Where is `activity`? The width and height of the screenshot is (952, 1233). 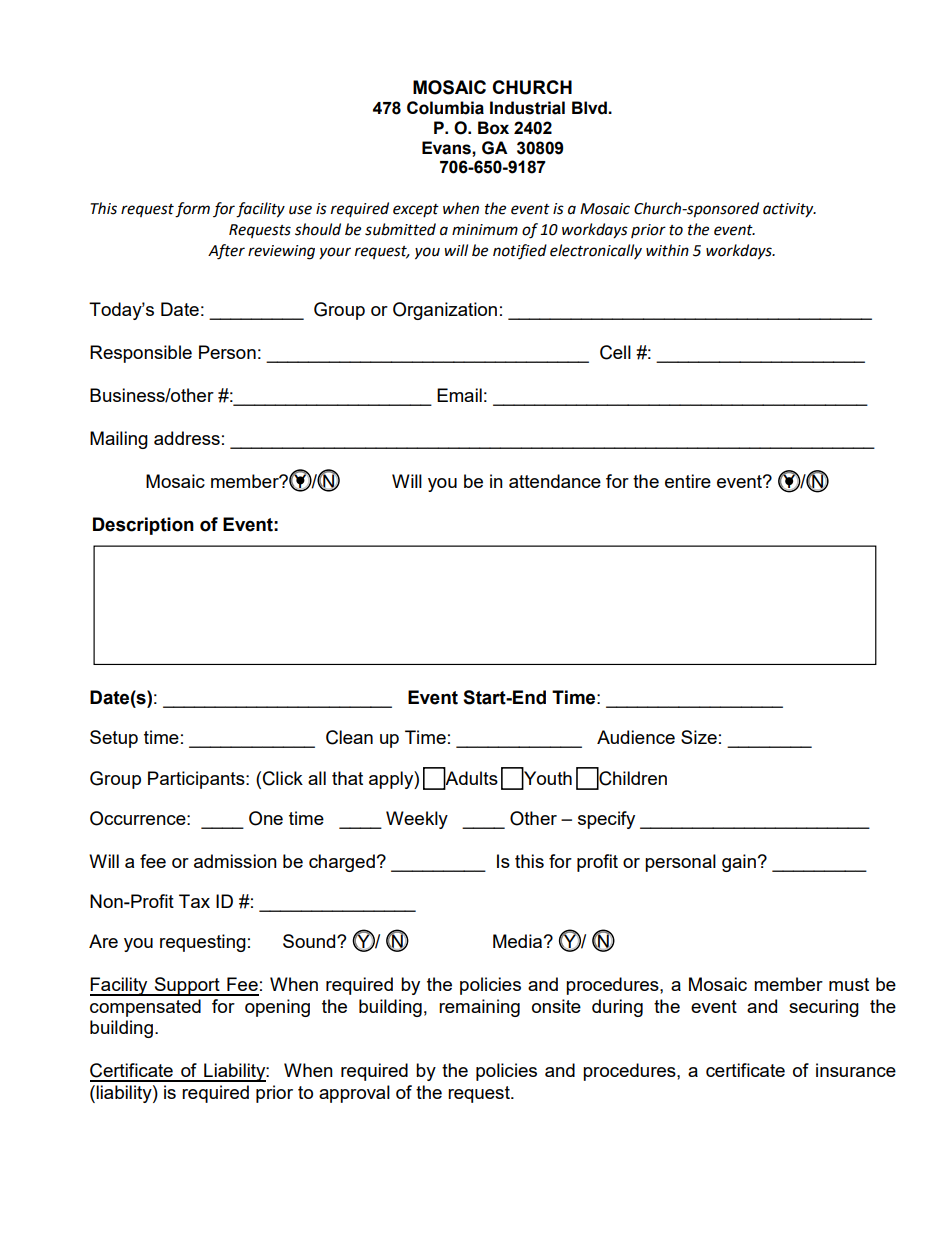
activity is located at coordinates (789, 210).
